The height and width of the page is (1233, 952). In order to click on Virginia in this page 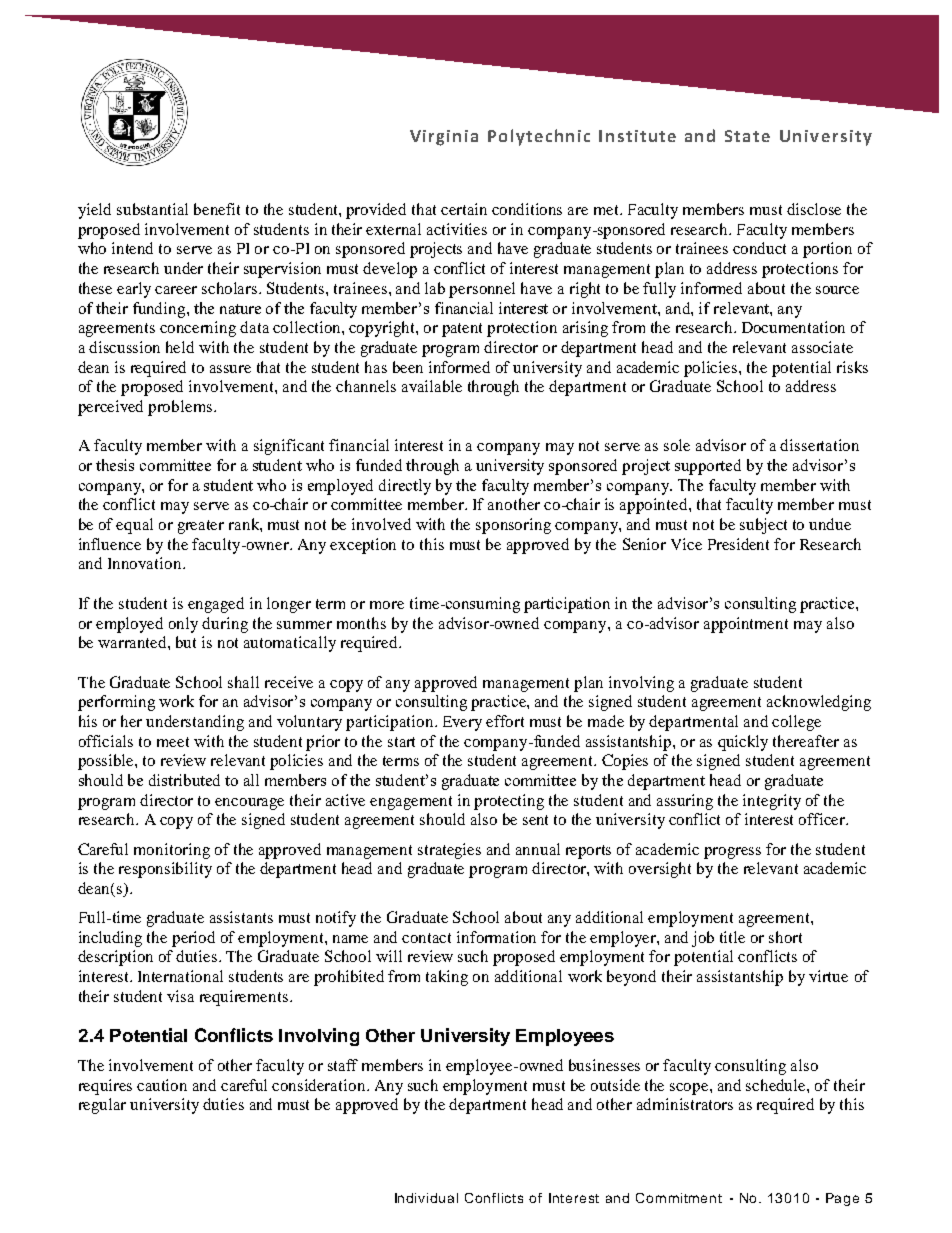, I will do `click(444, 138)`.
